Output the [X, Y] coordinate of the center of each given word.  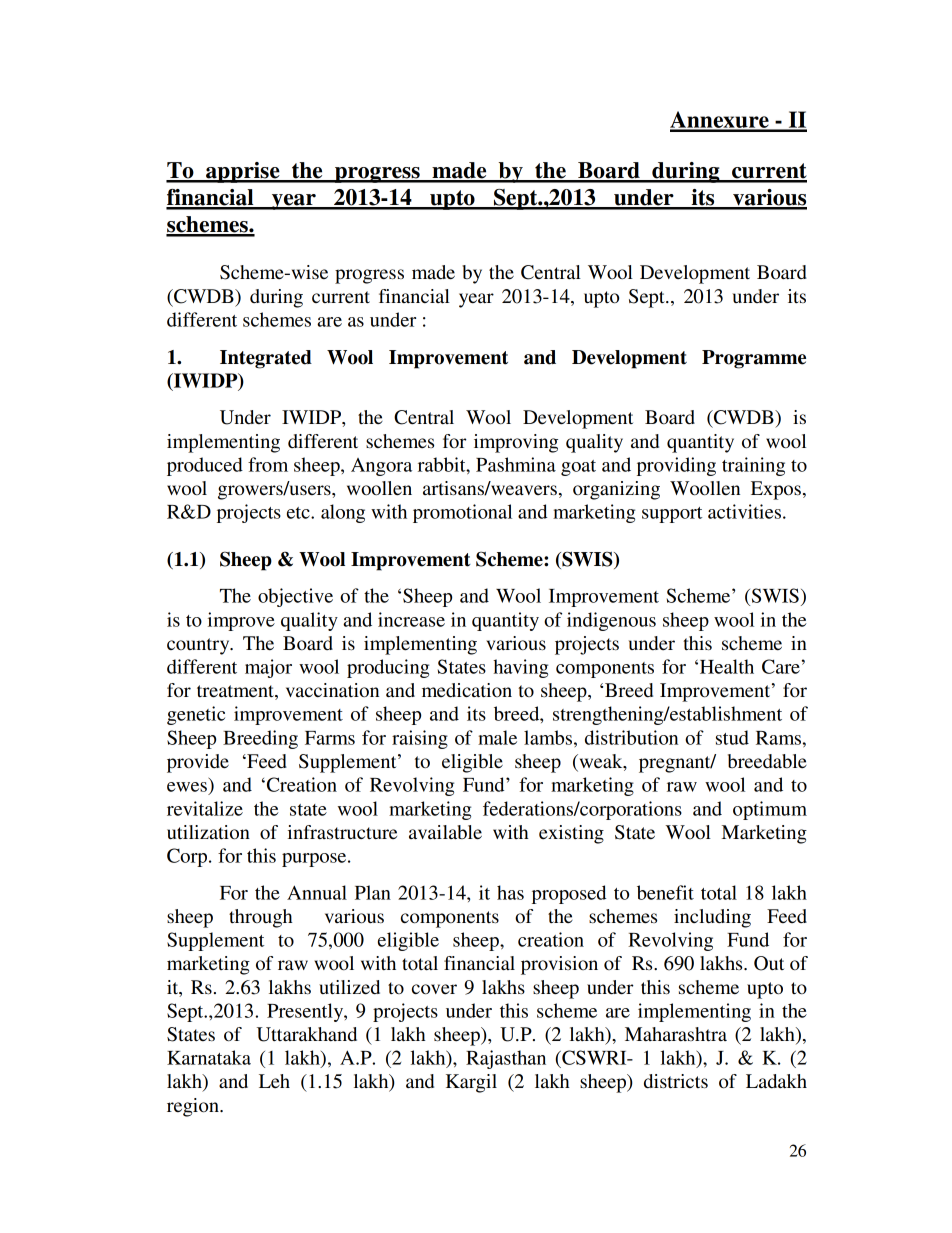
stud [732, 737]
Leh [274, 1081]
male [497, 737]
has [510, 892]
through [261, 918]
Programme [754, 359]
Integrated [266, 359]
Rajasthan [506, 1059]
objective [295, 597]
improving [516, 443]
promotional [462, 513]
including [712, 918]
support [672, 515]
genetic [196, 715]
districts [676, 1081]
